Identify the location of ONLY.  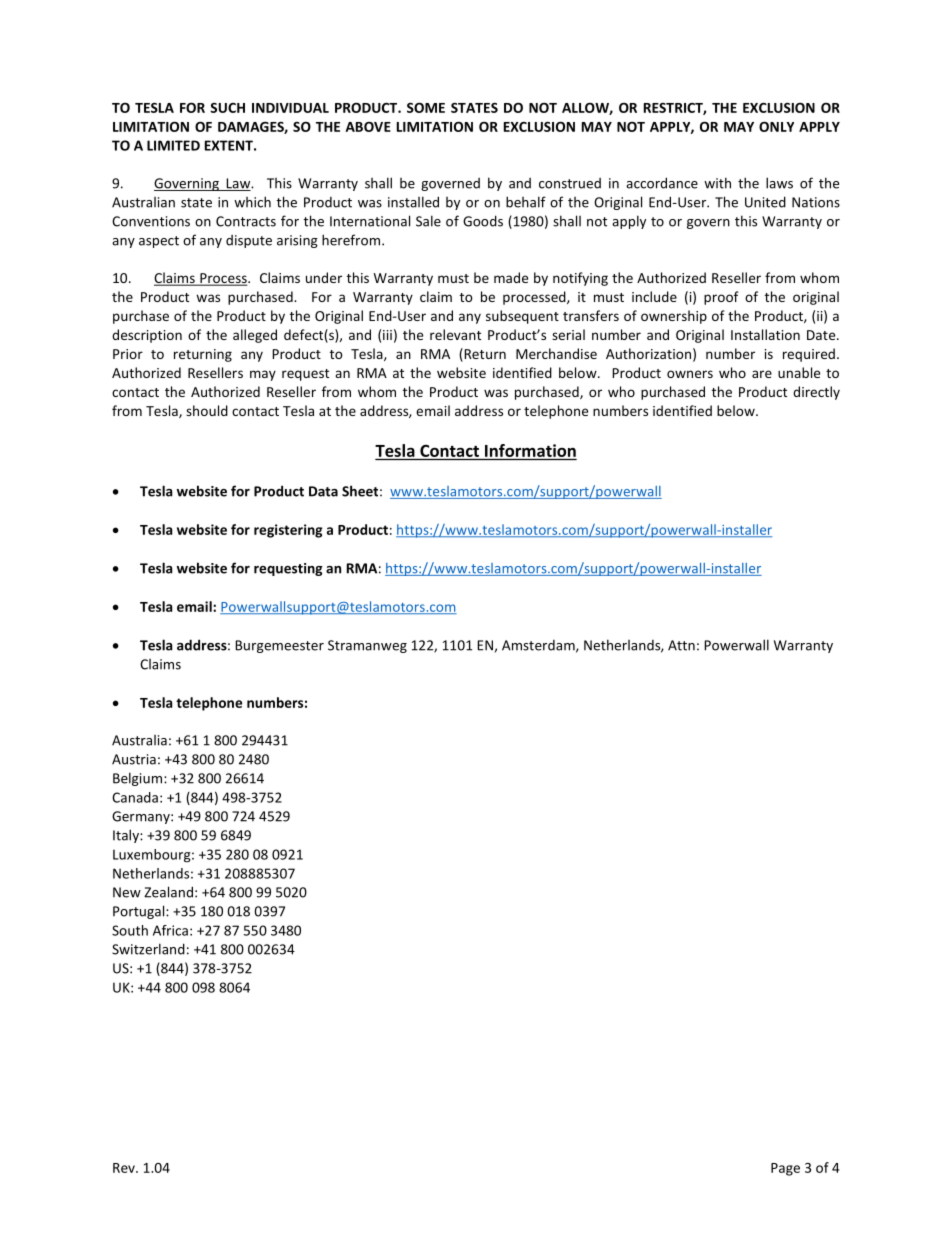
(776, 126).
